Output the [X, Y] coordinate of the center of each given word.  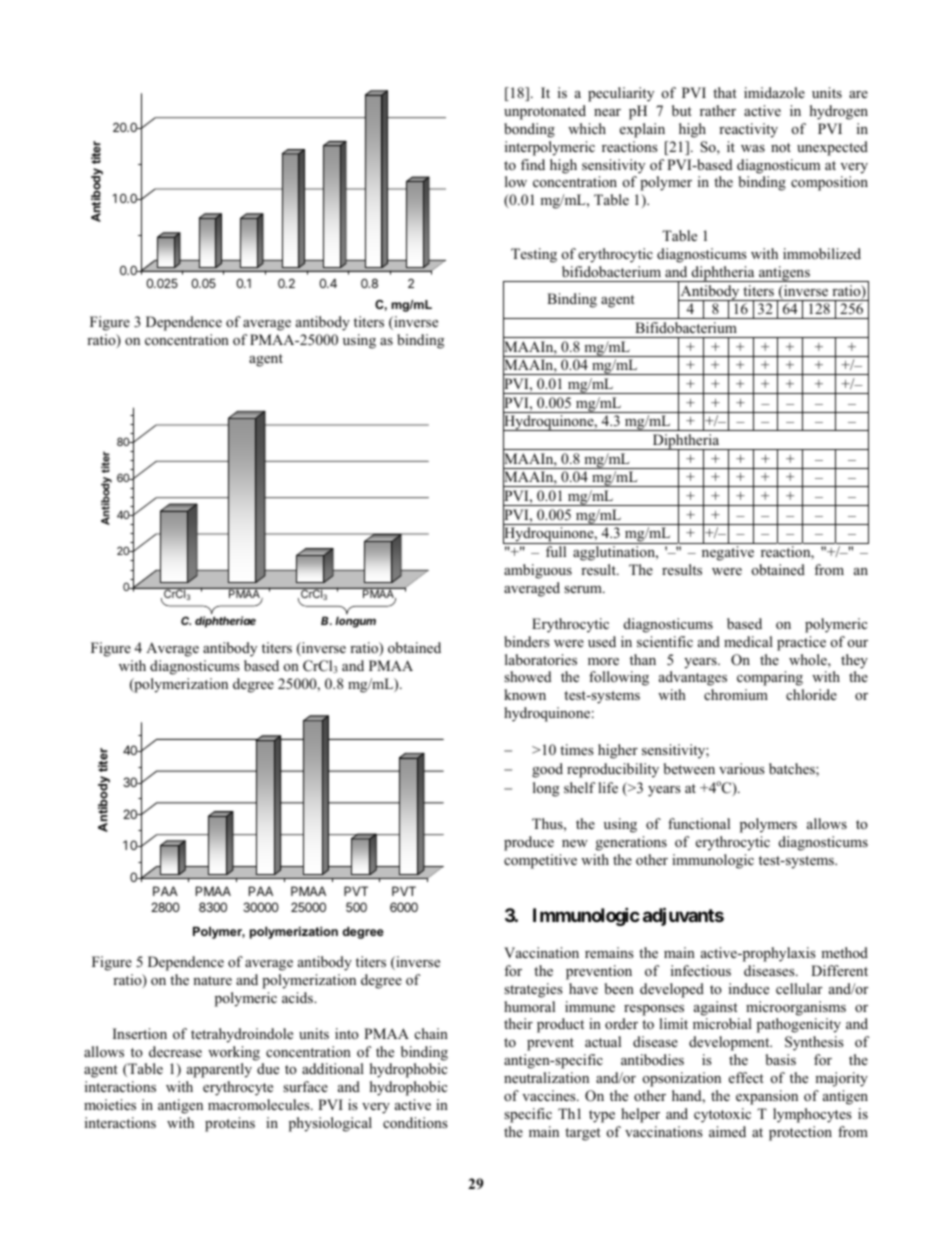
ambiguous [538, 571]
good [547, 770]
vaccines [550, 1095]
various [742, 768]
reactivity [748, 130]
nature [212, 980]
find [533, 164]
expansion [767, 1097]
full [556, 551]
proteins [230, 1124]
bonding [529, 130]
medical [748, 641]
